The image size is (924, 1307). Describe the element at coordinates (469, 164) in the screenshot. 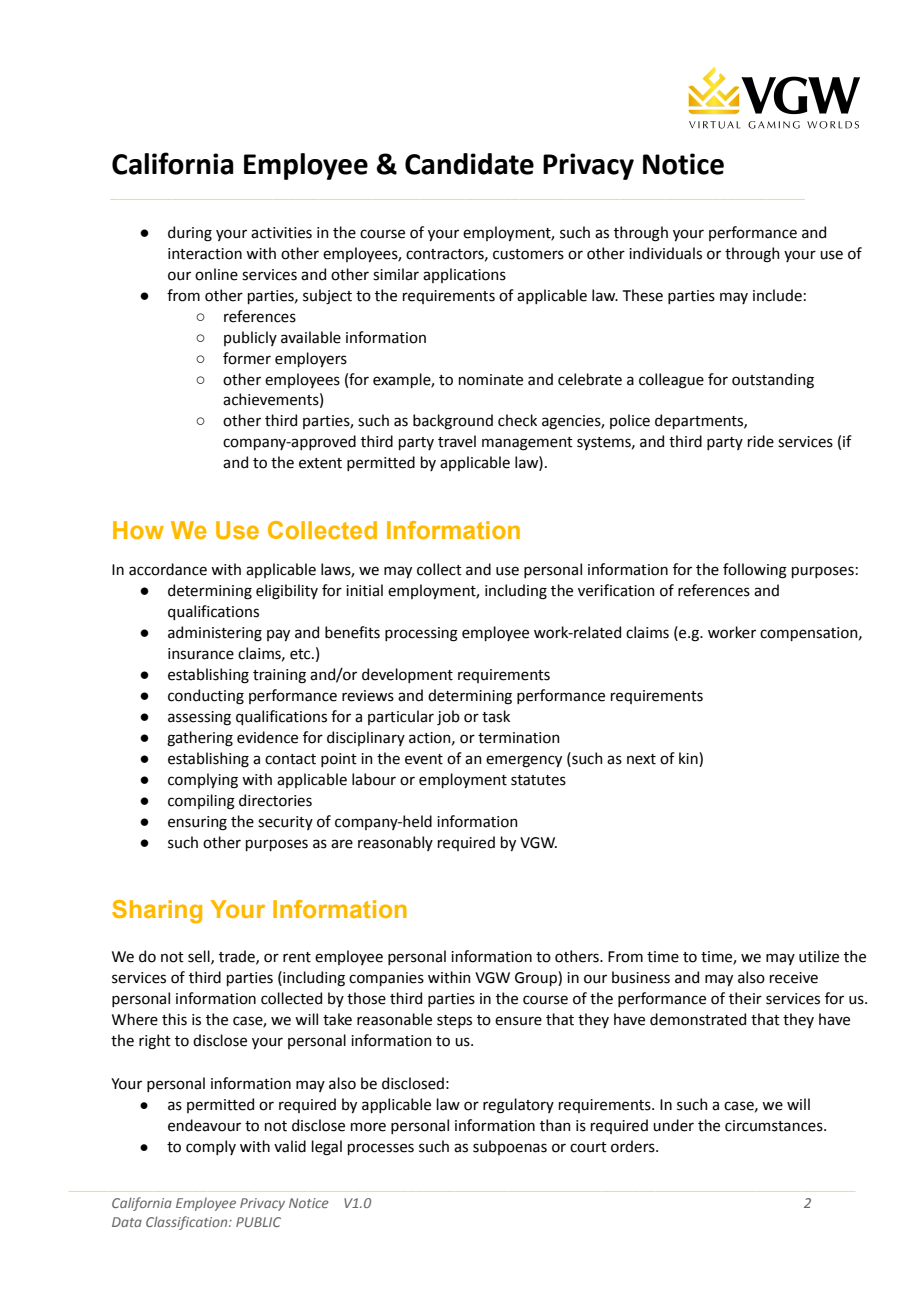

I see `Candidate` at that location.
